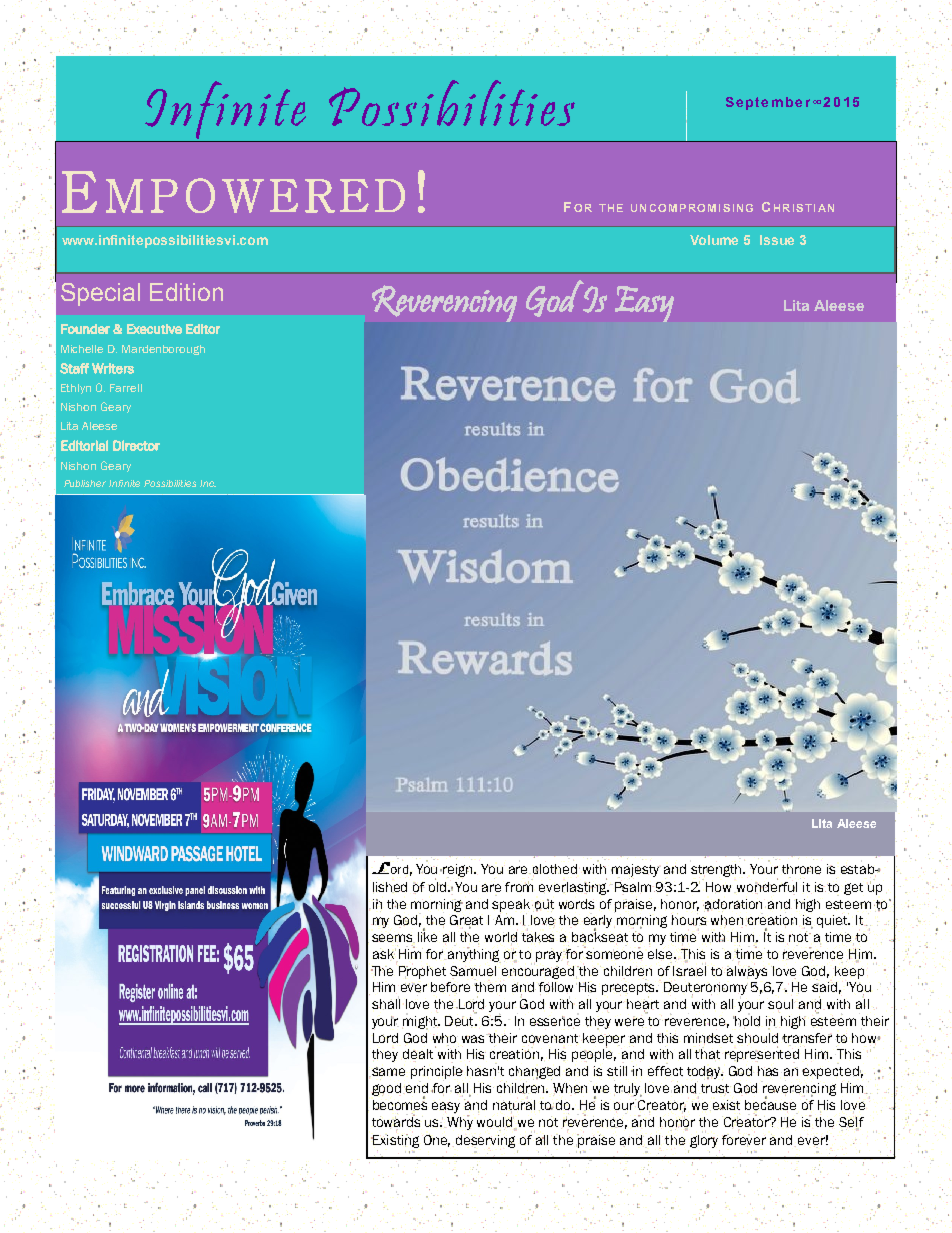 The image size is (952, 1233). What do you see at coordinates (717, 870) in the screenshot?
I see `strength` at bounding box center [717, 870].
